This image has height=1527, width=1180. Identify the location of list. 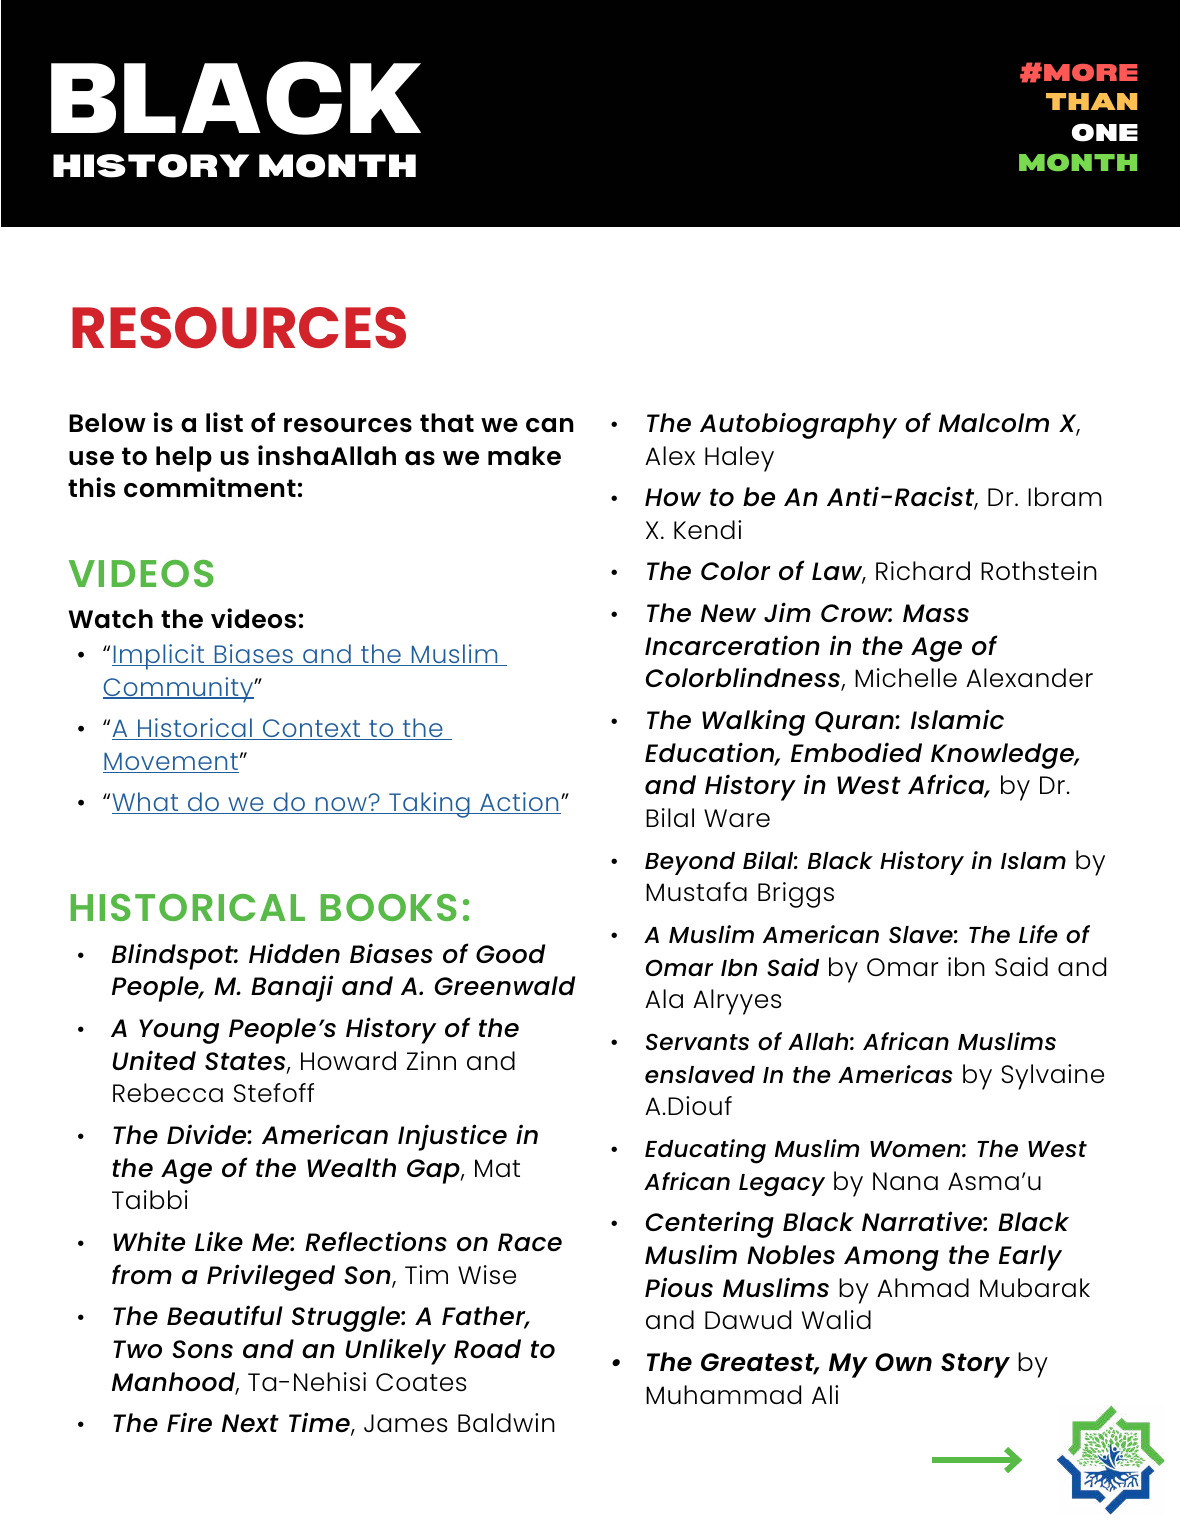
(224, 422).
